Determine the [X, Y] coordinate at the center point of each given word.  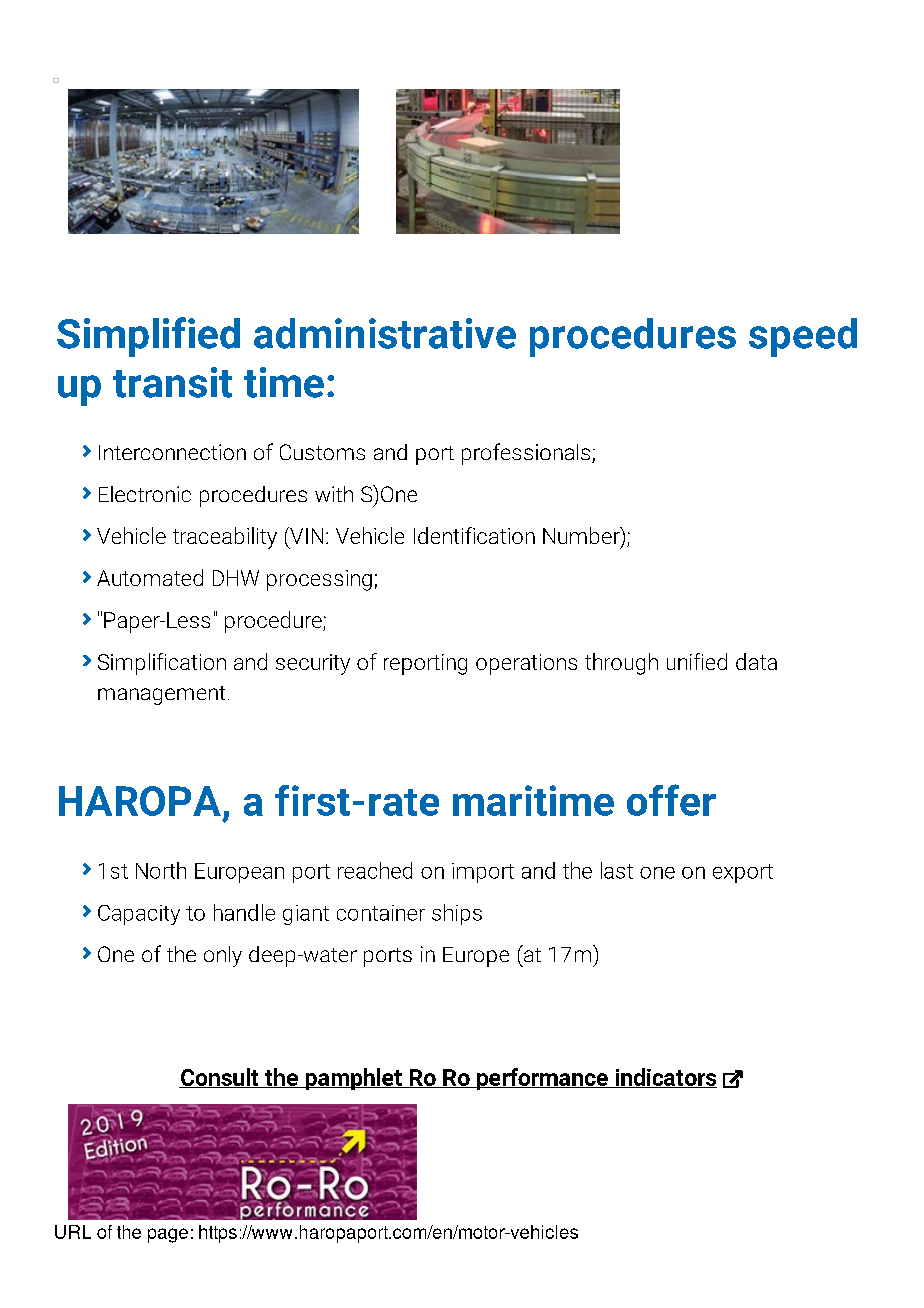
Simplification [162, 664]
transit [172, 382]
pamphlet [353, 1079]
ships [457, 914]
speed [803, 337]
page [168, 1235]
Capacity [139, 915]
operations [526, 664]
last [617, 870]
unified [697, 661]
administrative [385, 333]
